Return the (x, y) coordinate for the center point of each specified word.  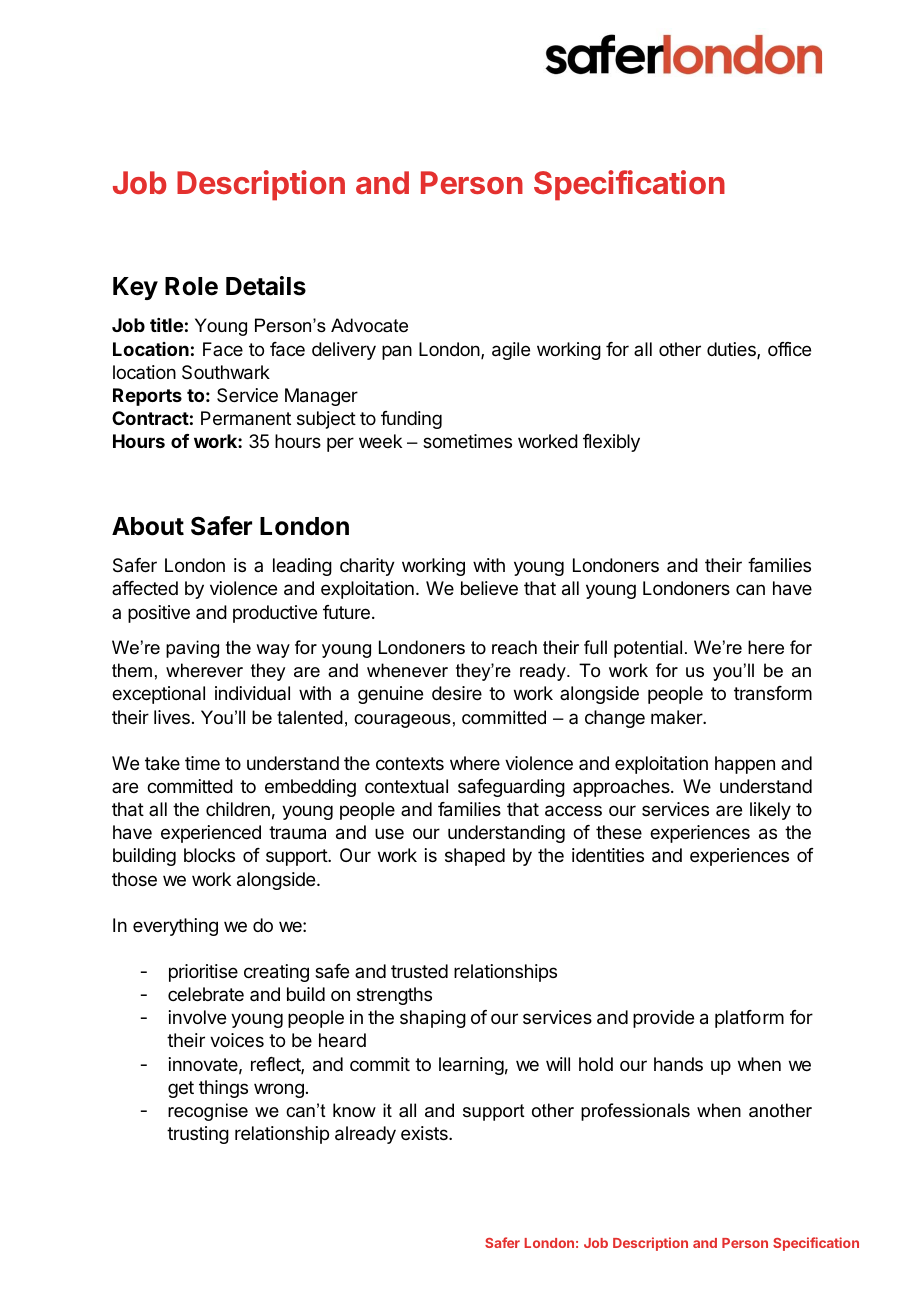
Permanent (246, 418)
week (380, 441)
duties (732, 350)
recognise (208, 1112)
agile (511, 351)
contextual (406, 786)
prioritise (203, 973)
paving (192, 649)
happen (745, 765)
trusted (419, 971)
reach (514, 647)
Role (191, 286)
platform (749, 1019)
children (238, 809)
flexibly (611, 443)
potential (648, 649)
